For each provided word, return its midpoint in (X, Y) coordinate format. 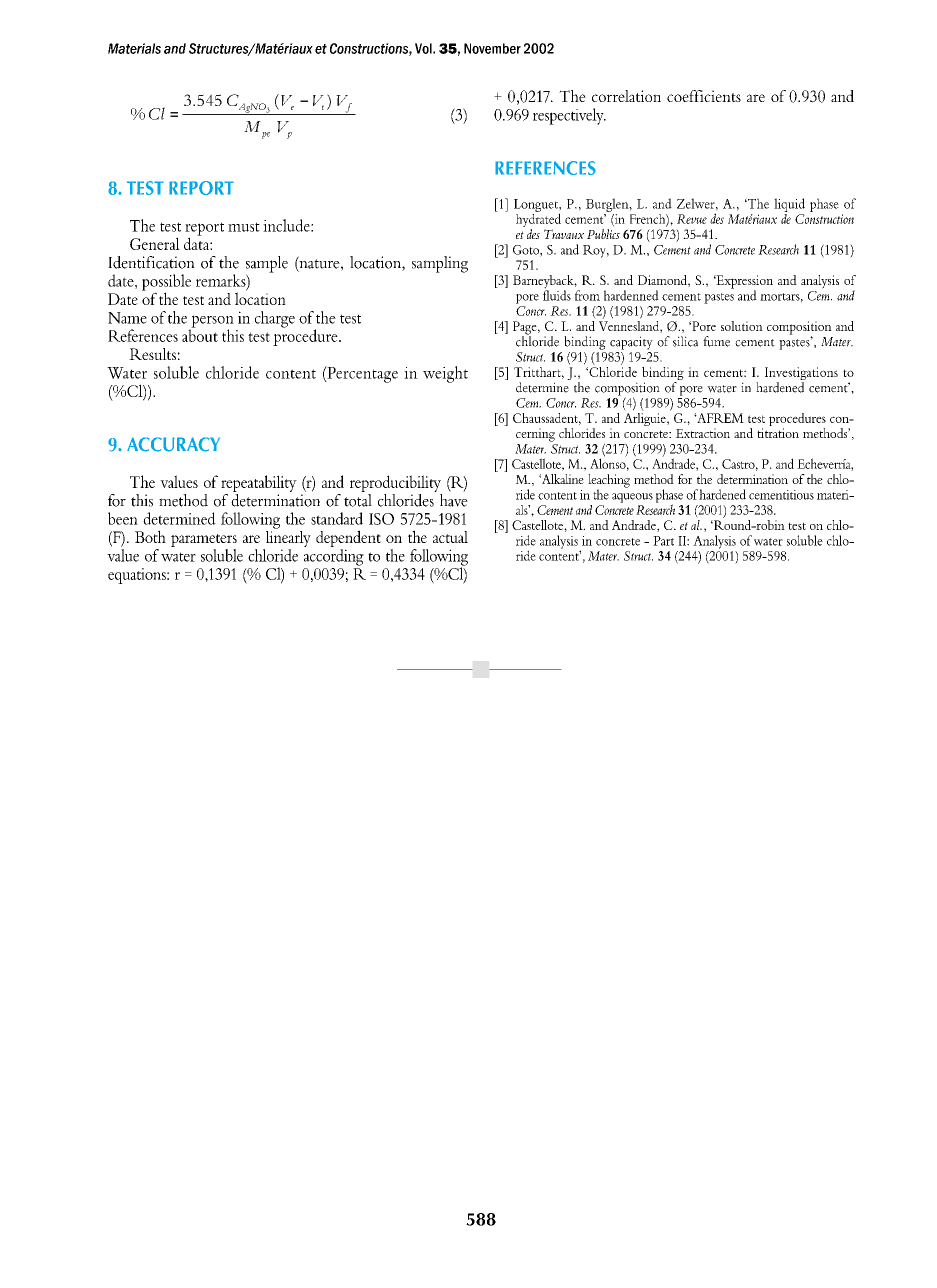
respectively (569, 116)
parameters (204, 542)
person (211, 322)
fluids (557, 294)
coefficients (704, 96)
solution (742, 326)
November (492, 48)
